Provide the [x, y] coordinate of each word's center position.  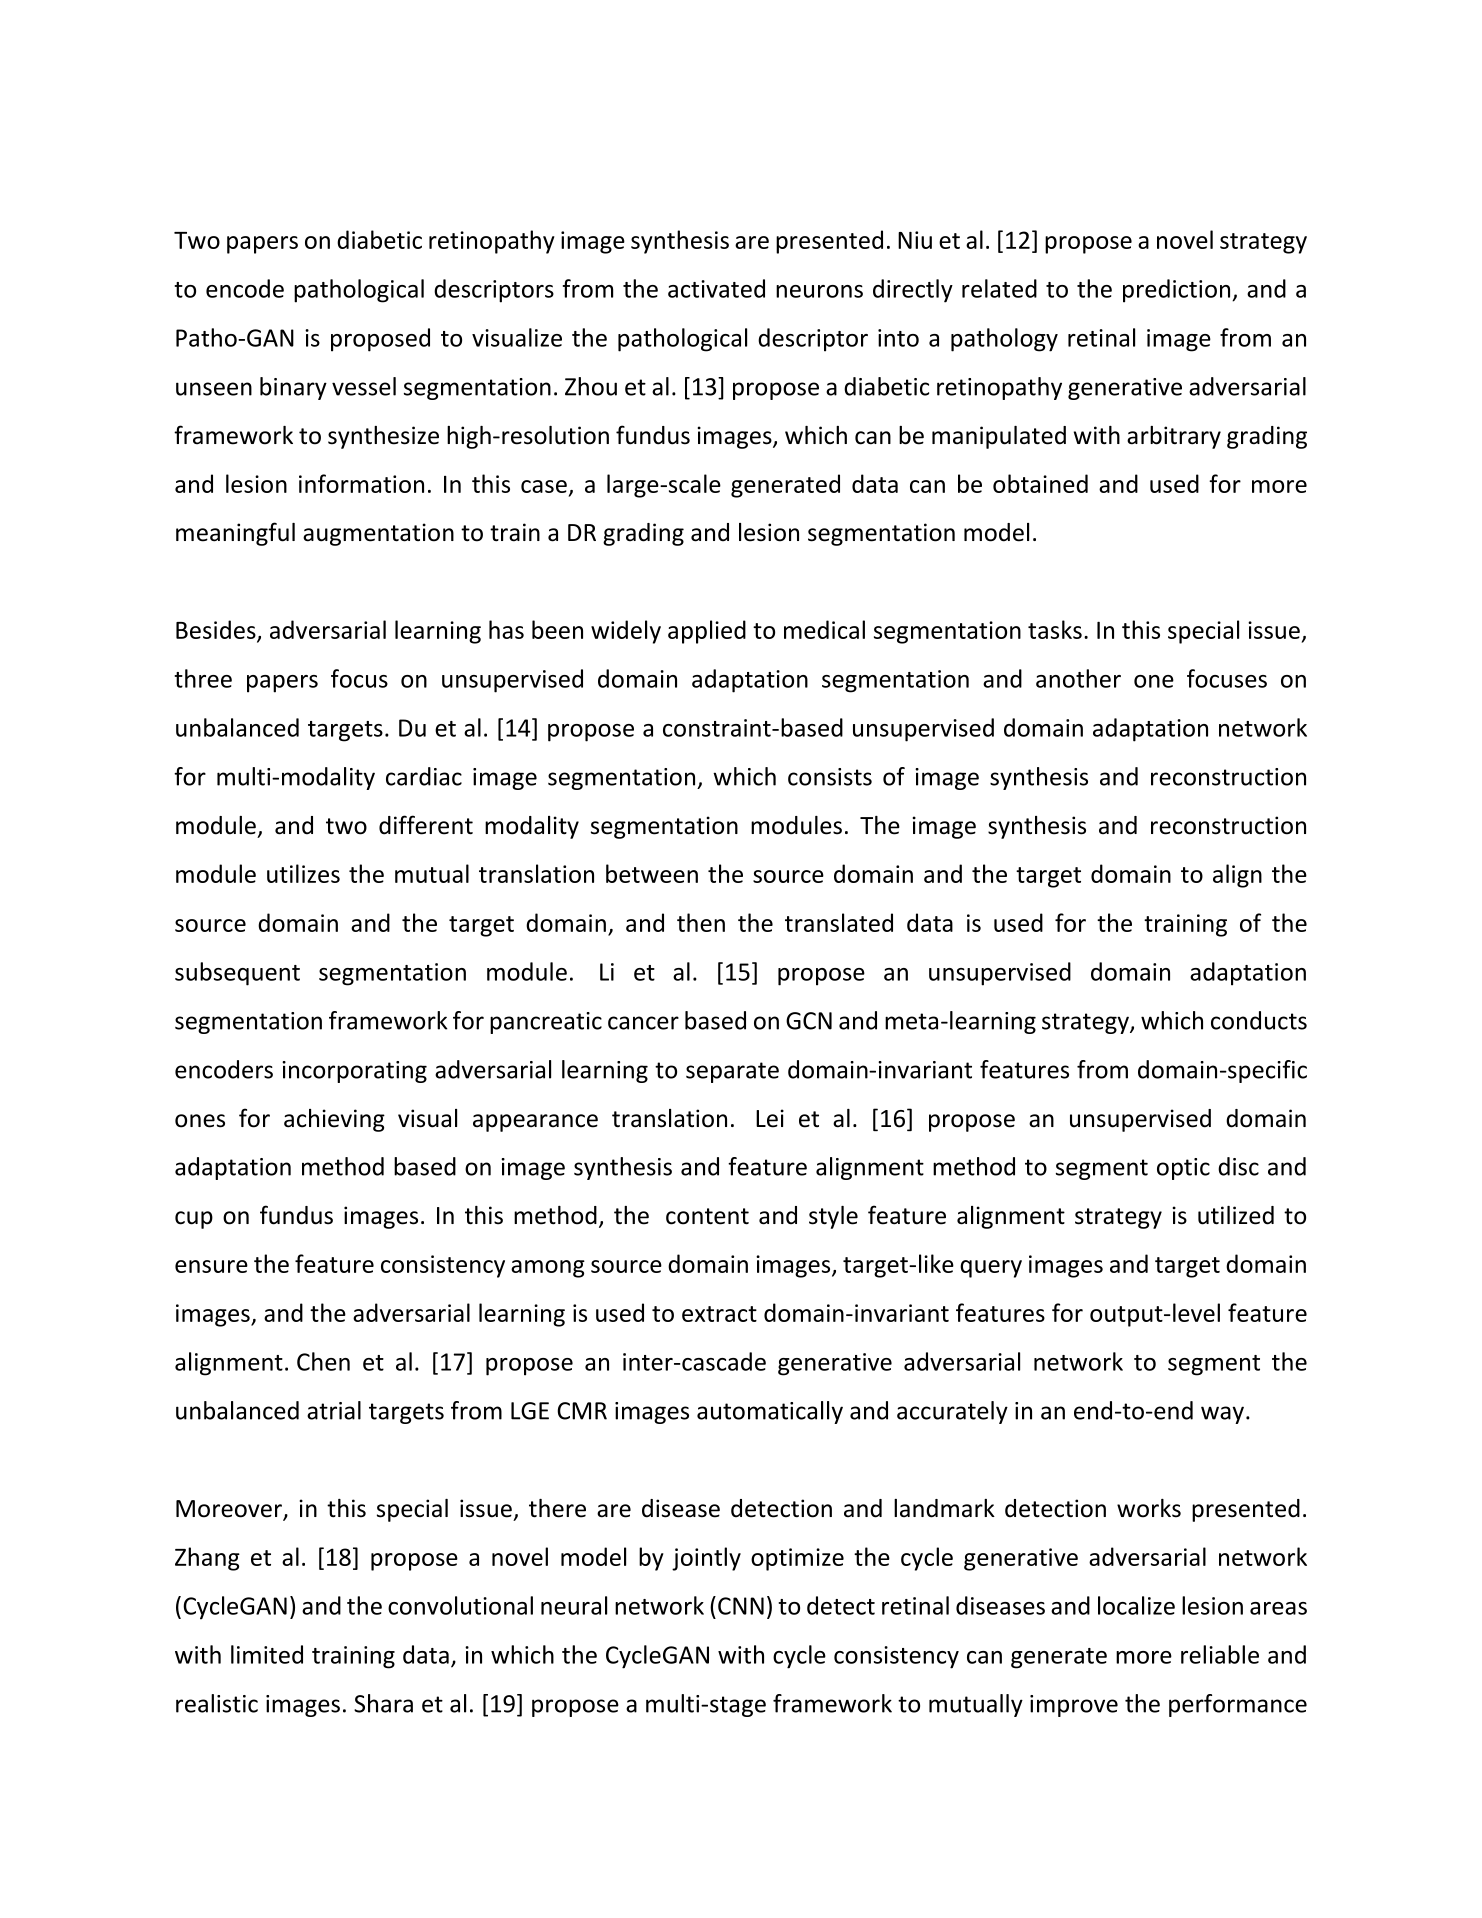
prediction [1178, 291]
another [1078, 678]
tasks [1055, 629]
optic [1183, 1169]
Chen [323, 1361]
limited [267, 1654]
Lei [770, 1118]
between [652, 873]
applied [707, 632]
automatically [770, 1412]
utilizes [303, 873]
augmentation [378, 534]
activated [716, 288]
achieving [334, 1120]
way [1222, 1415]
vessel [364, 386]
